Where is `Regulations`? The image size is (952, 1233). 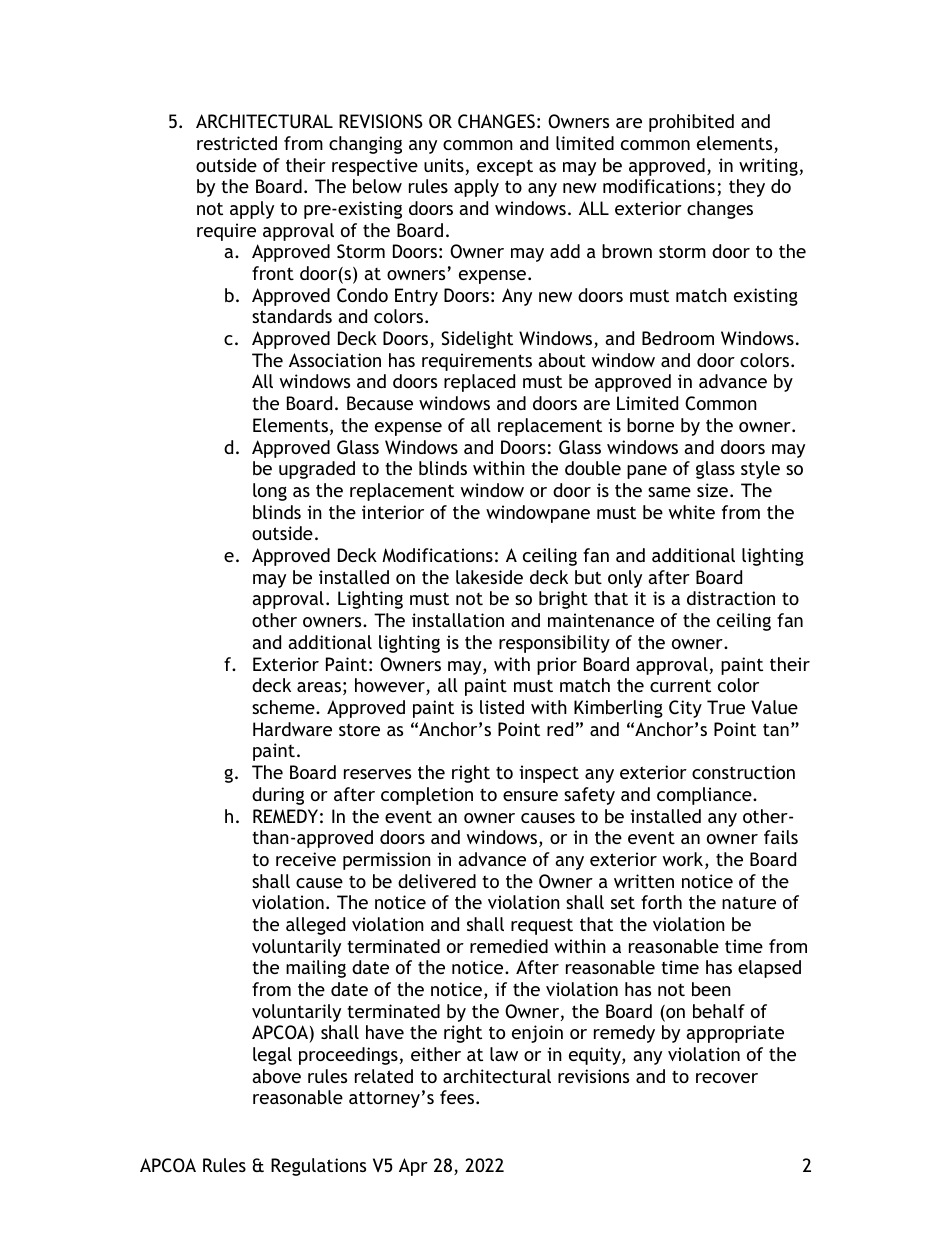 Regulations is located at coordinates (318, 1167).
